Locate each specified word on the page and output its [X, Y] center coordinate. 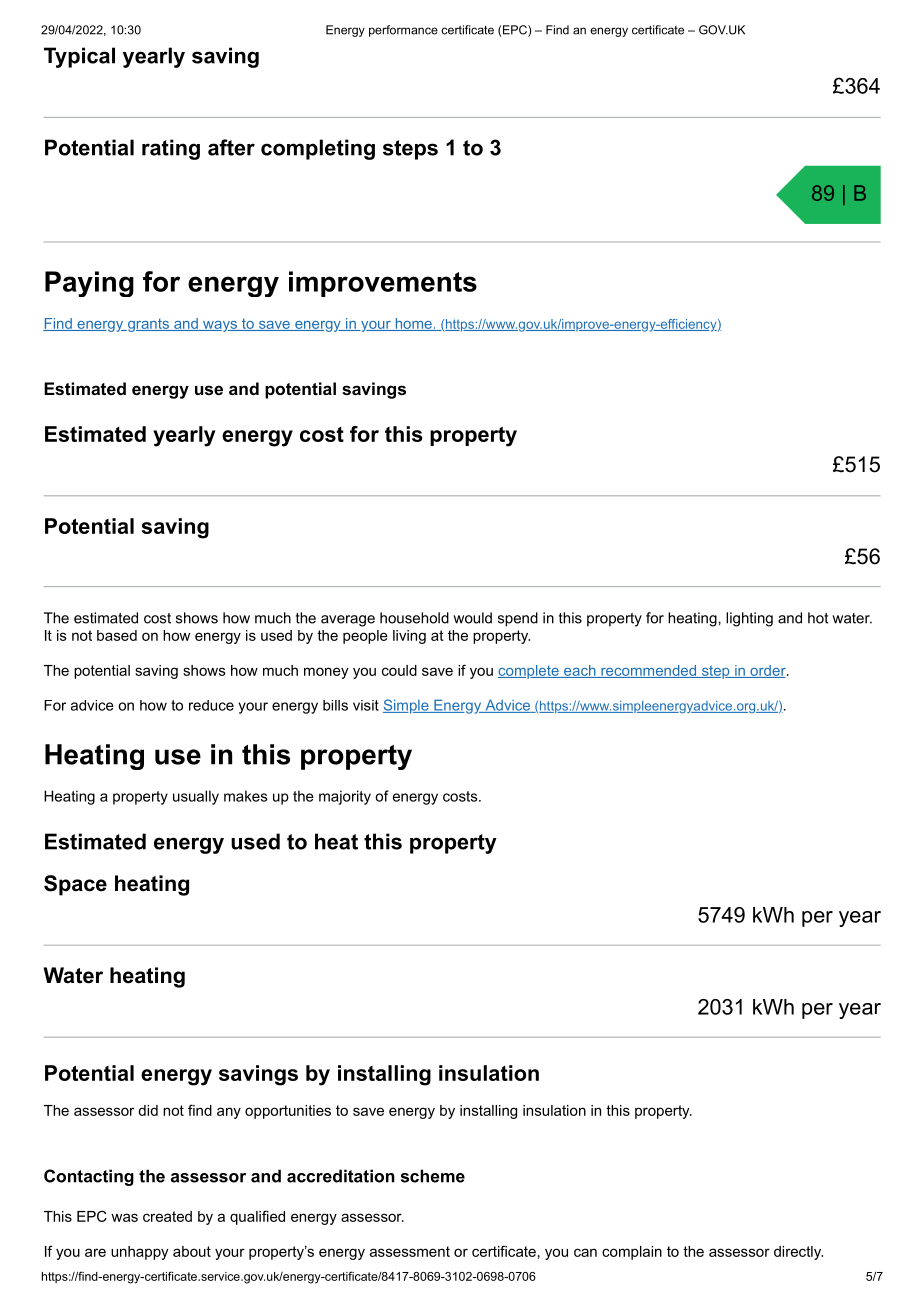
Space [75, 885]
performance [403, 31]
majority [345, 797]
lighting [749, 619]
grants [148, 325]
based [117, 635]
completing [318, 149]
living [409, 637]
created [167, 1216]
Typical [79, 57]
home [413, 324]
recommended [648, 671]
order [768, 671]
